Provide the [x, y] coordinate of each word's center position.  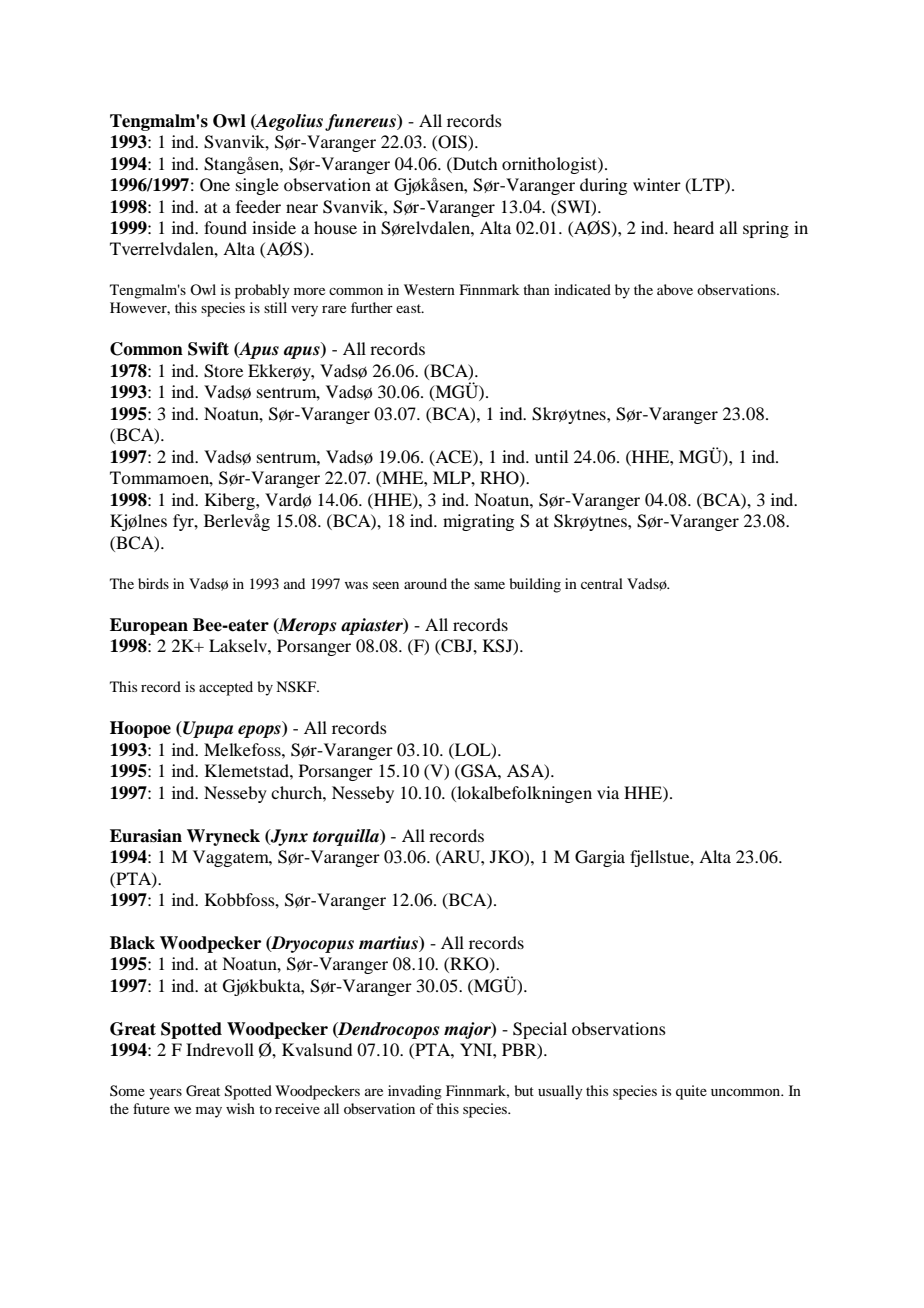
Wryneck [223, 837]
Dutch [474, 163]
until [551, 456]
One [215, 185]
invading [415, 1092]
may [209, 1112]
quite [691, 1092]
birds [153, 583]
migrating [478, 522]
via [608, 792]
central [602, 583]
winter [657, 184]
